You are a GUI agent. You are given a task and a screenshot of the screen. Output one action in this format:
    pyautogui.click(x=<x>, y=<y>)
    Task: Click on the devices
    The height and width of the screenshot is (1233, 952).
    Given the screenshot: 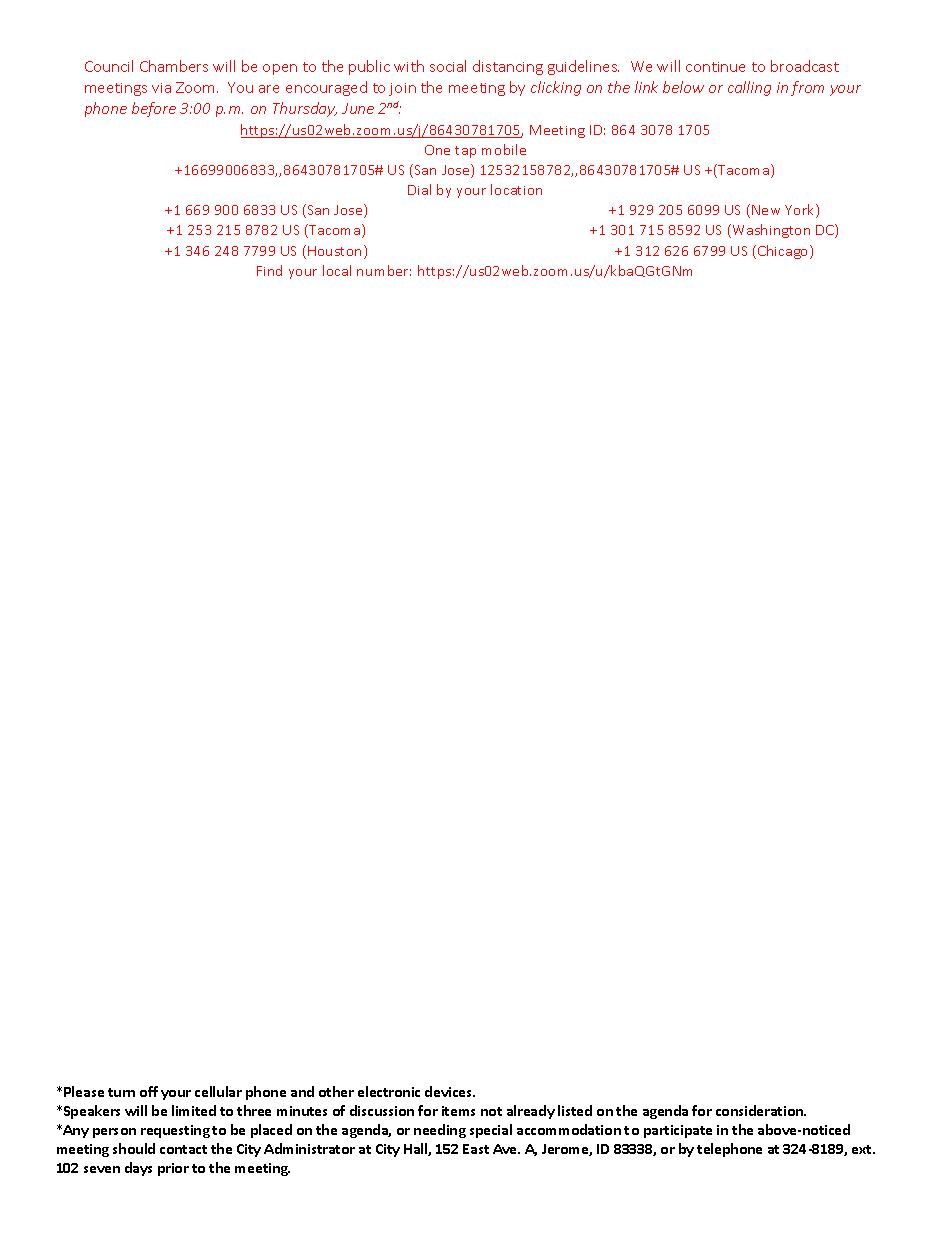 What is the action you would take?
    pyautogui.click(x=450, y=1091)
